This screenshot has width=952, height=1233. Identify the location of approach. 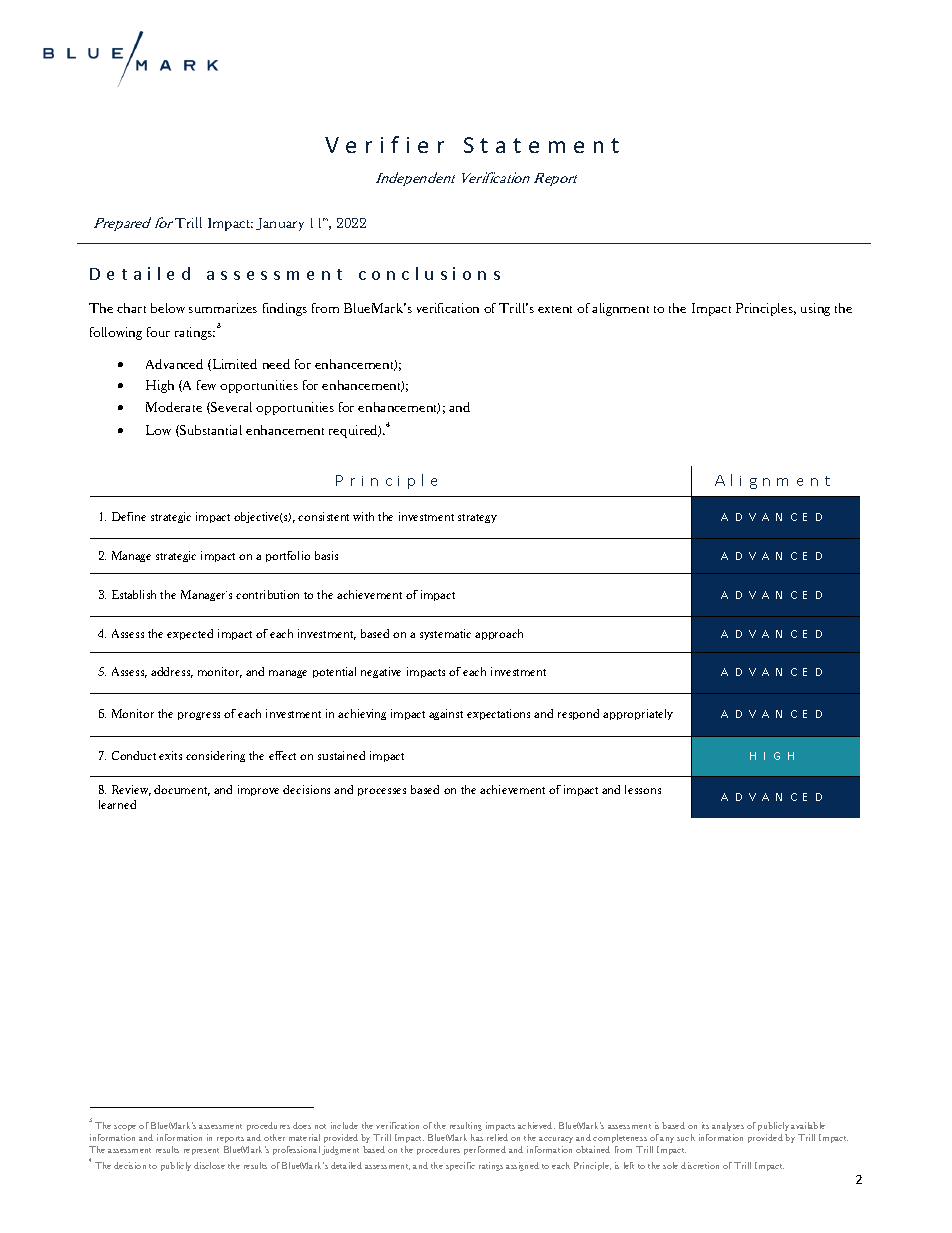
(499, 634).
